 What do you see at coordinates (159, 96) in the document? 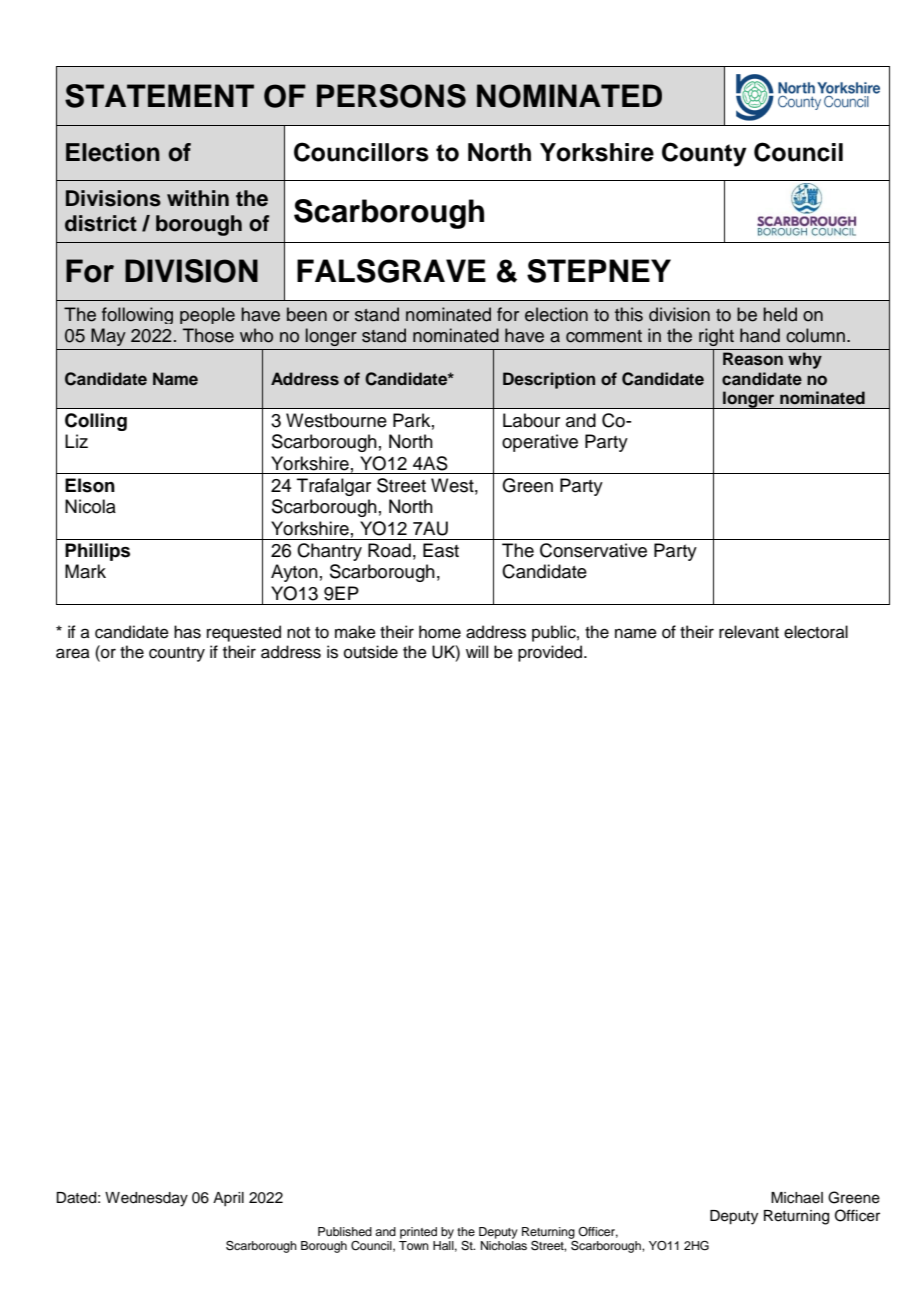
I see `STATEMENT` at bounding box center [159, 96].
